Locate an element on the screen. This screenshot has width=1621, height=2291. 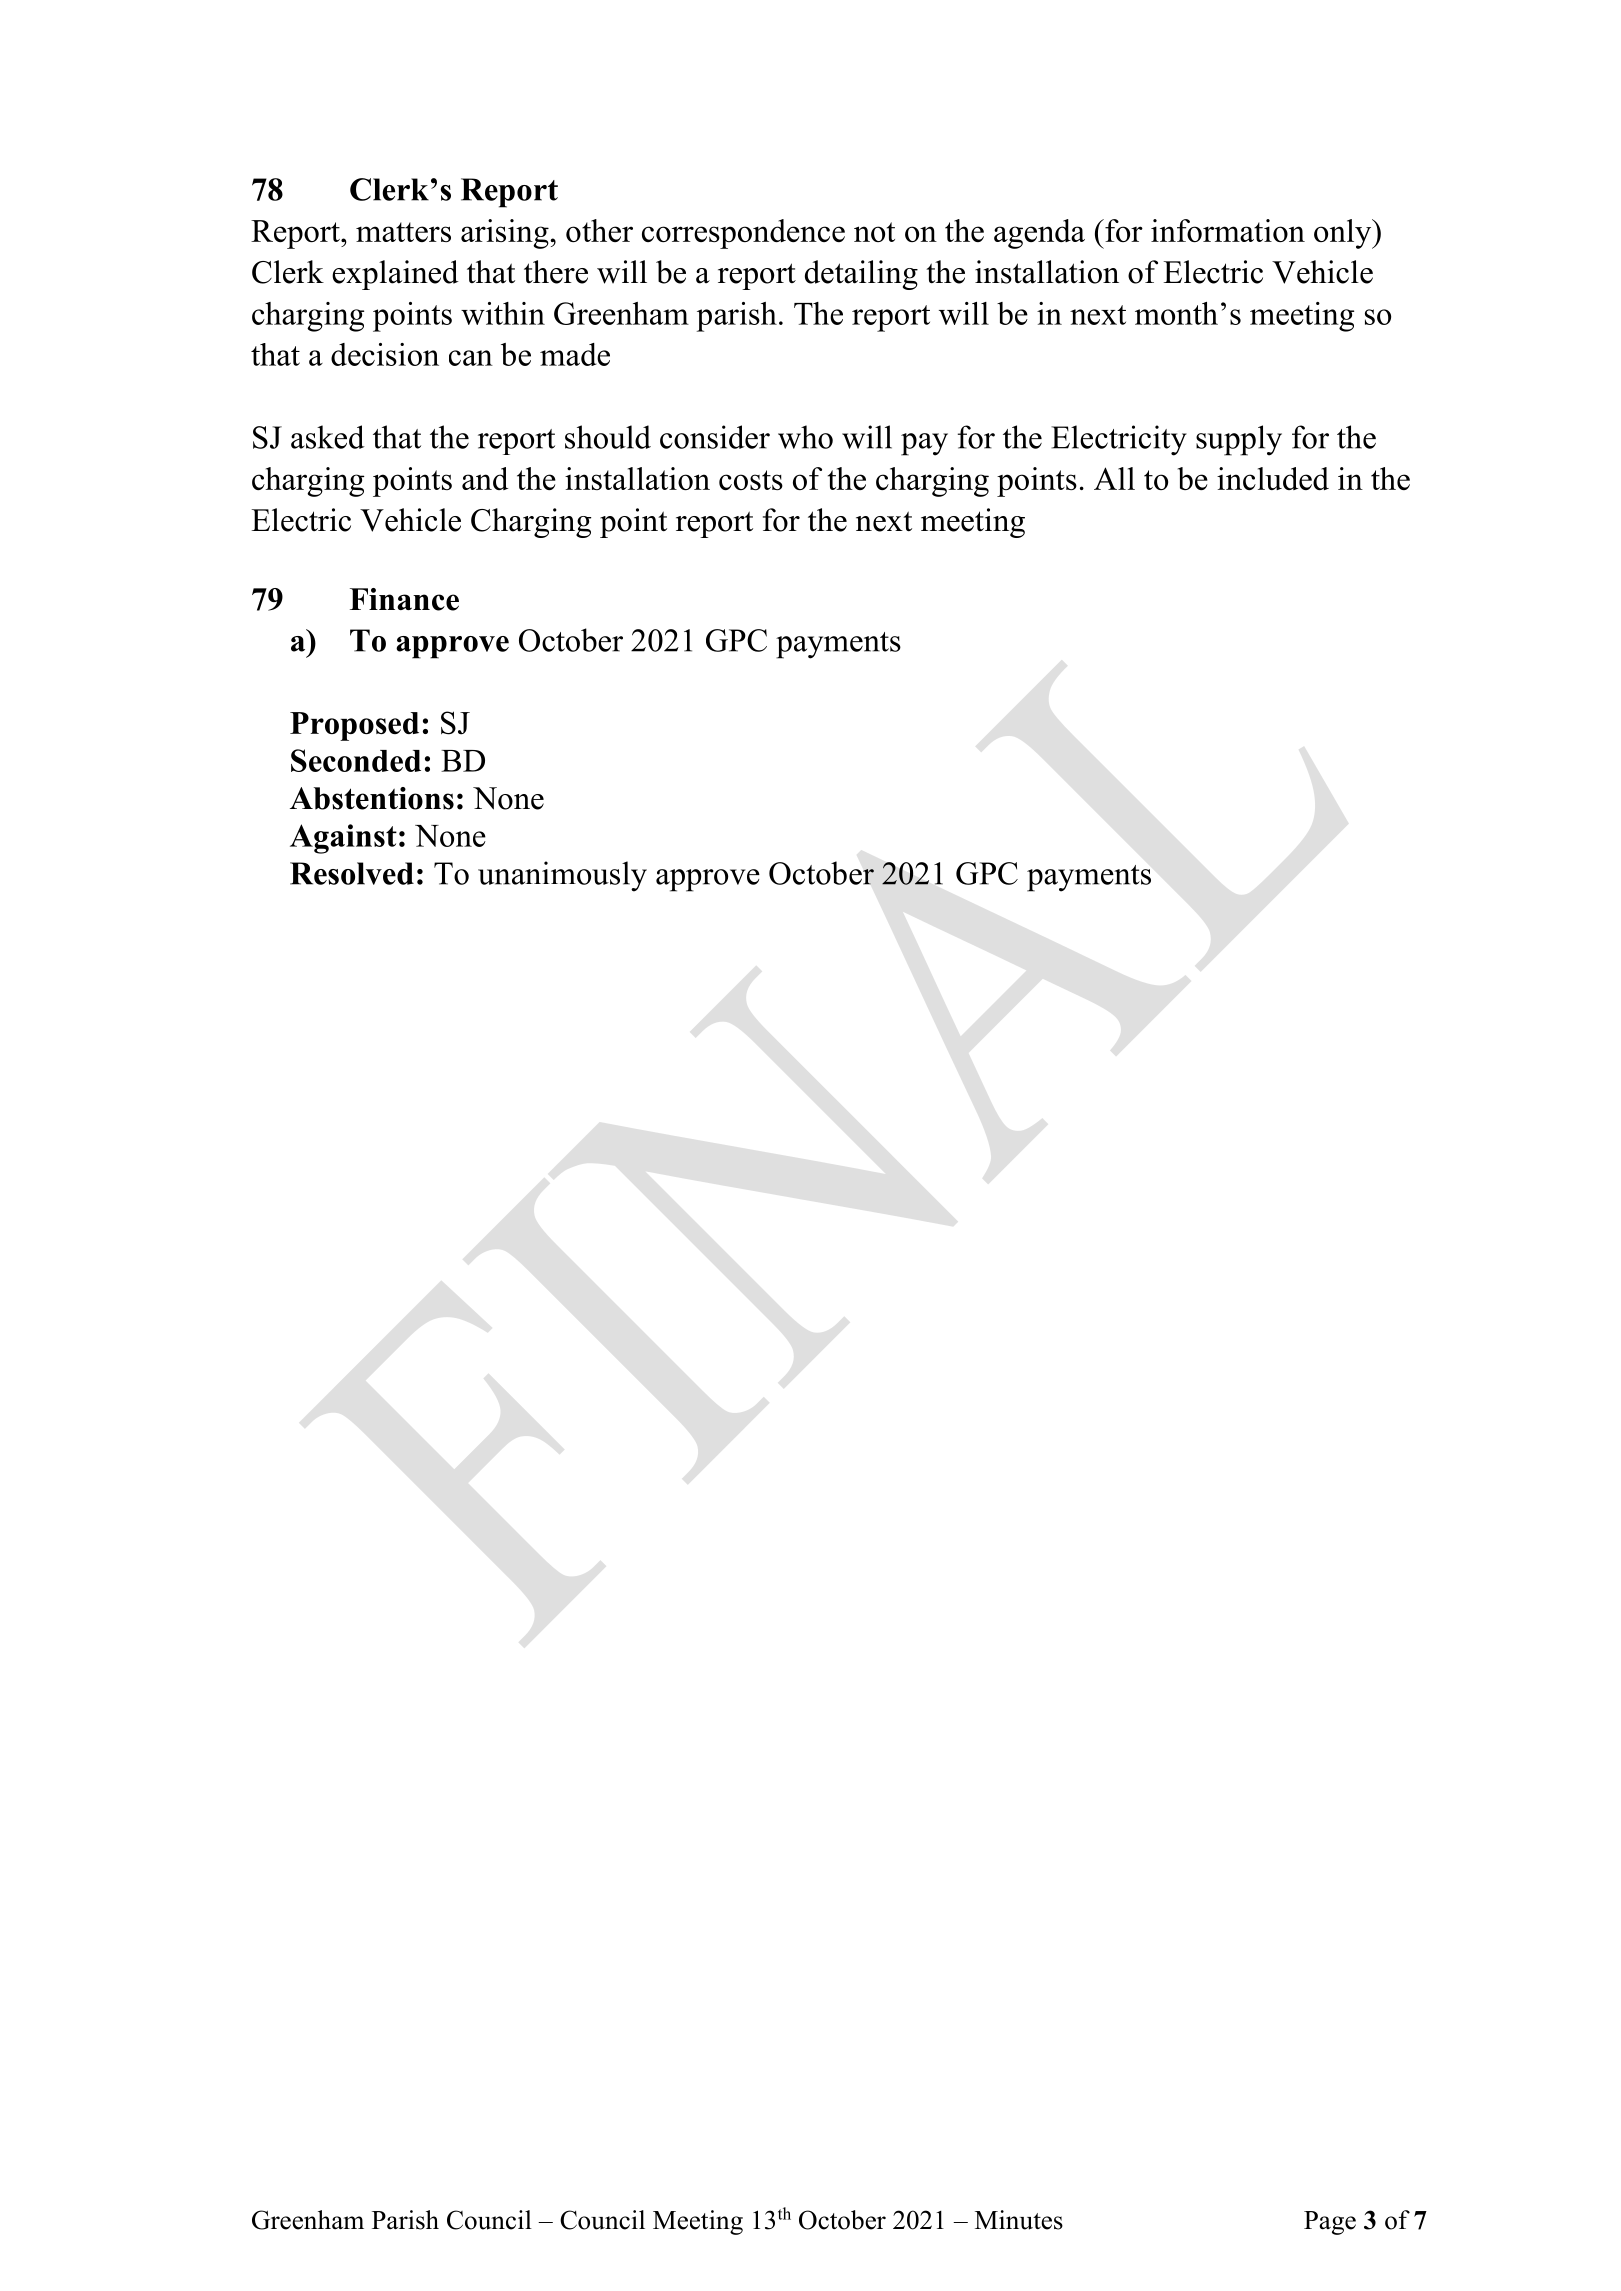
detailing is located at coordinates (861, 275).
